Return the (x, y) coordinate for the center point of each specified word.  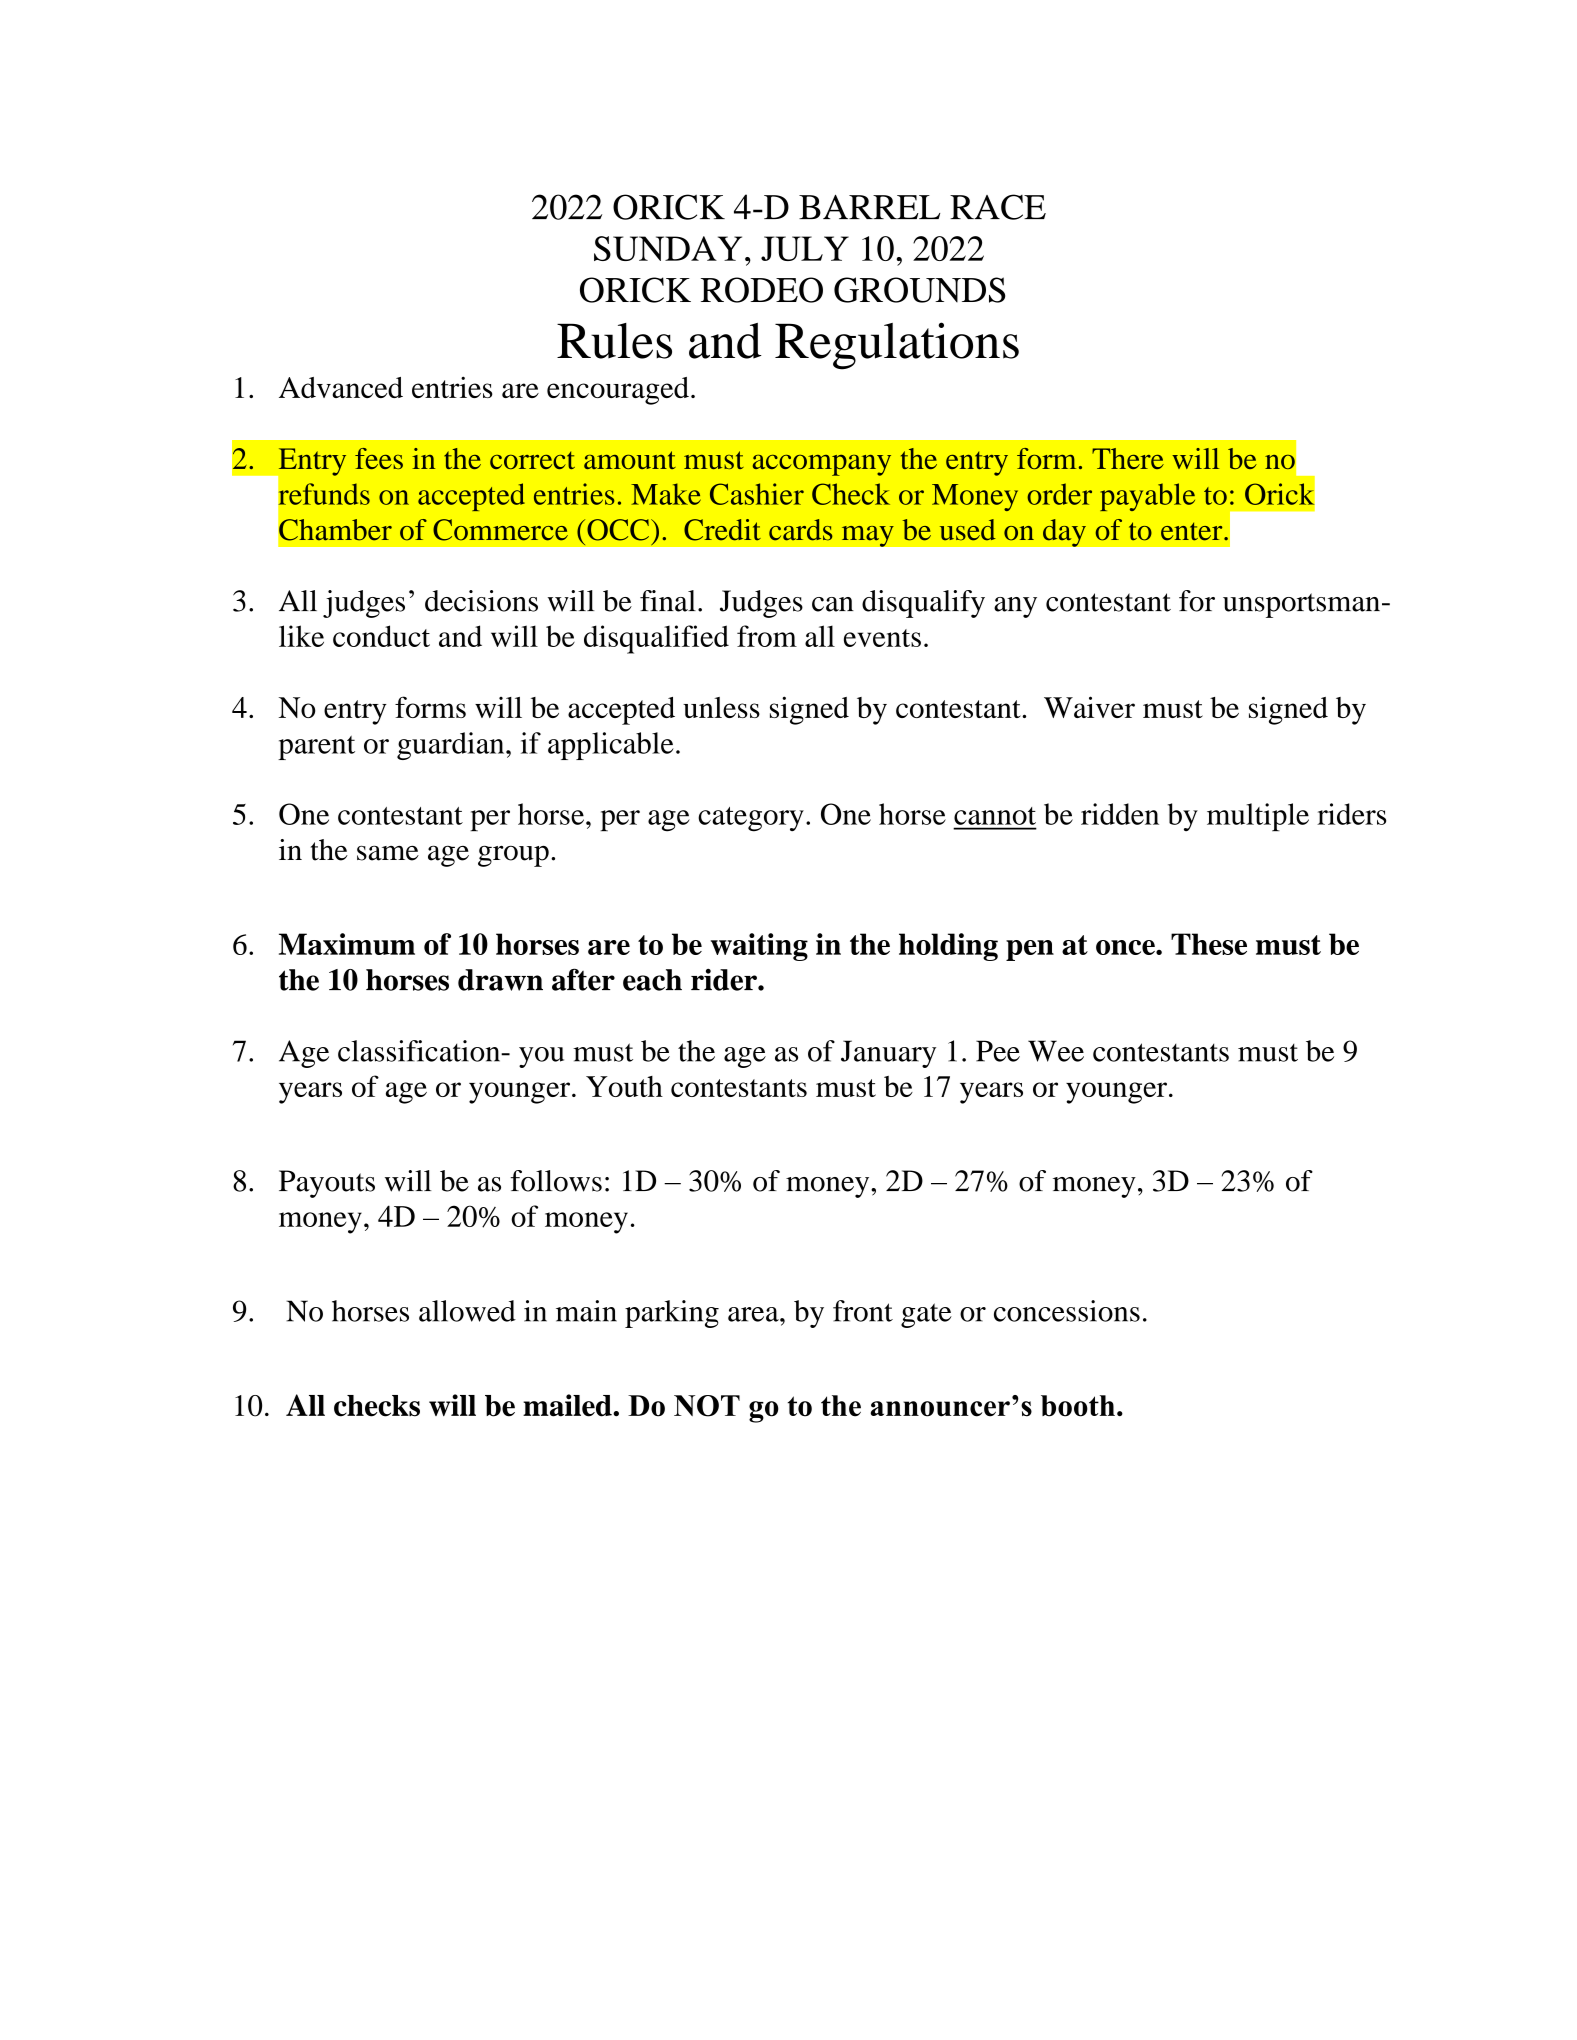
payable (1147, 497)
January (888, 1054)
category (751, 819)
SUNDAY (668, 248)
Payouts (327, 1184)
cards (801, 530)
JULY (805, 248)
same (388, 853)
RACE (998, 207)
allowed (467, 1311)
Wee (1056, 1051)
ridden (1120, 814)
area (754, 1314)
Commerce (500, 530)
